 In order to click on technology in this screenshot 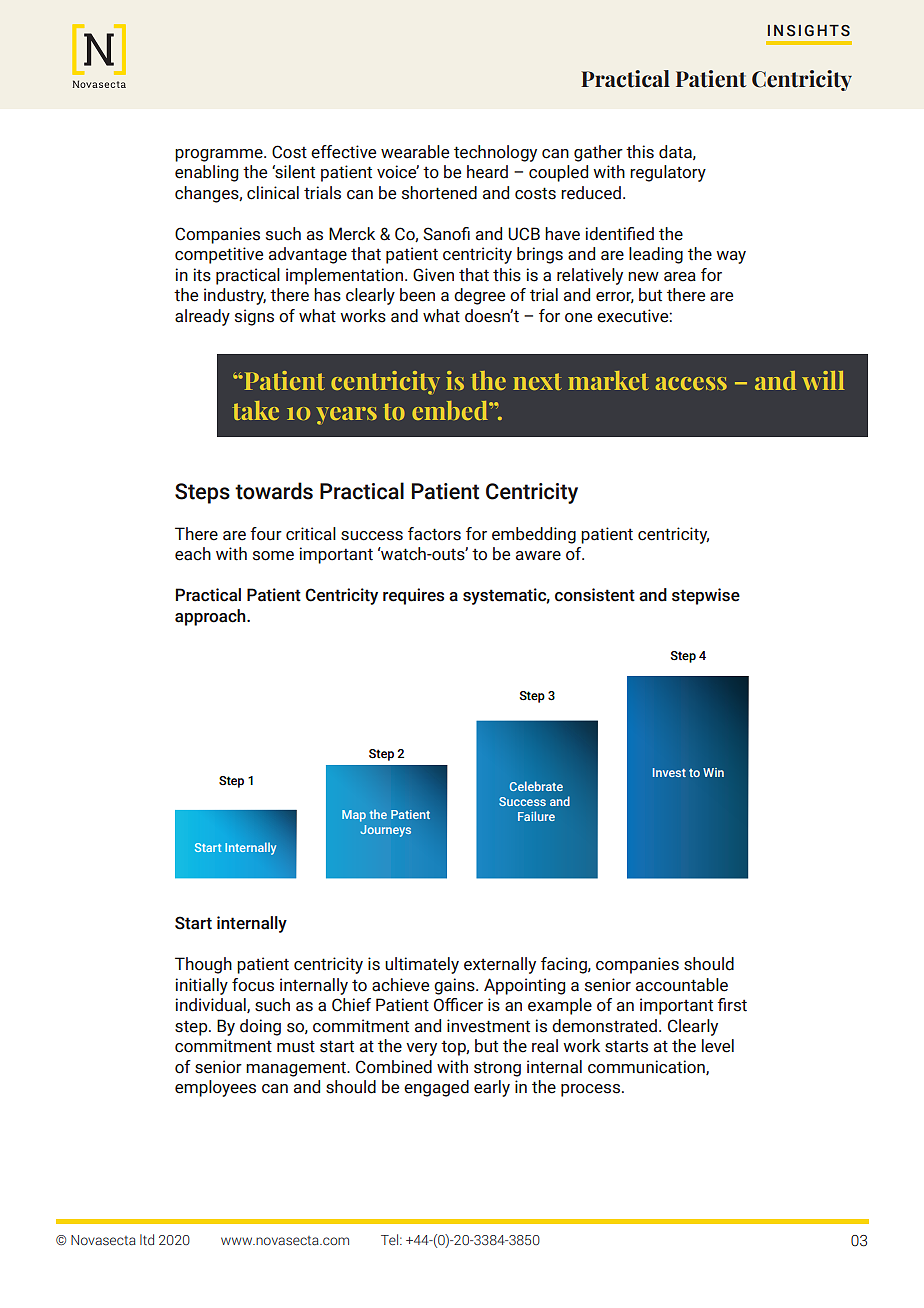, I will do `click(495, 153)`.
